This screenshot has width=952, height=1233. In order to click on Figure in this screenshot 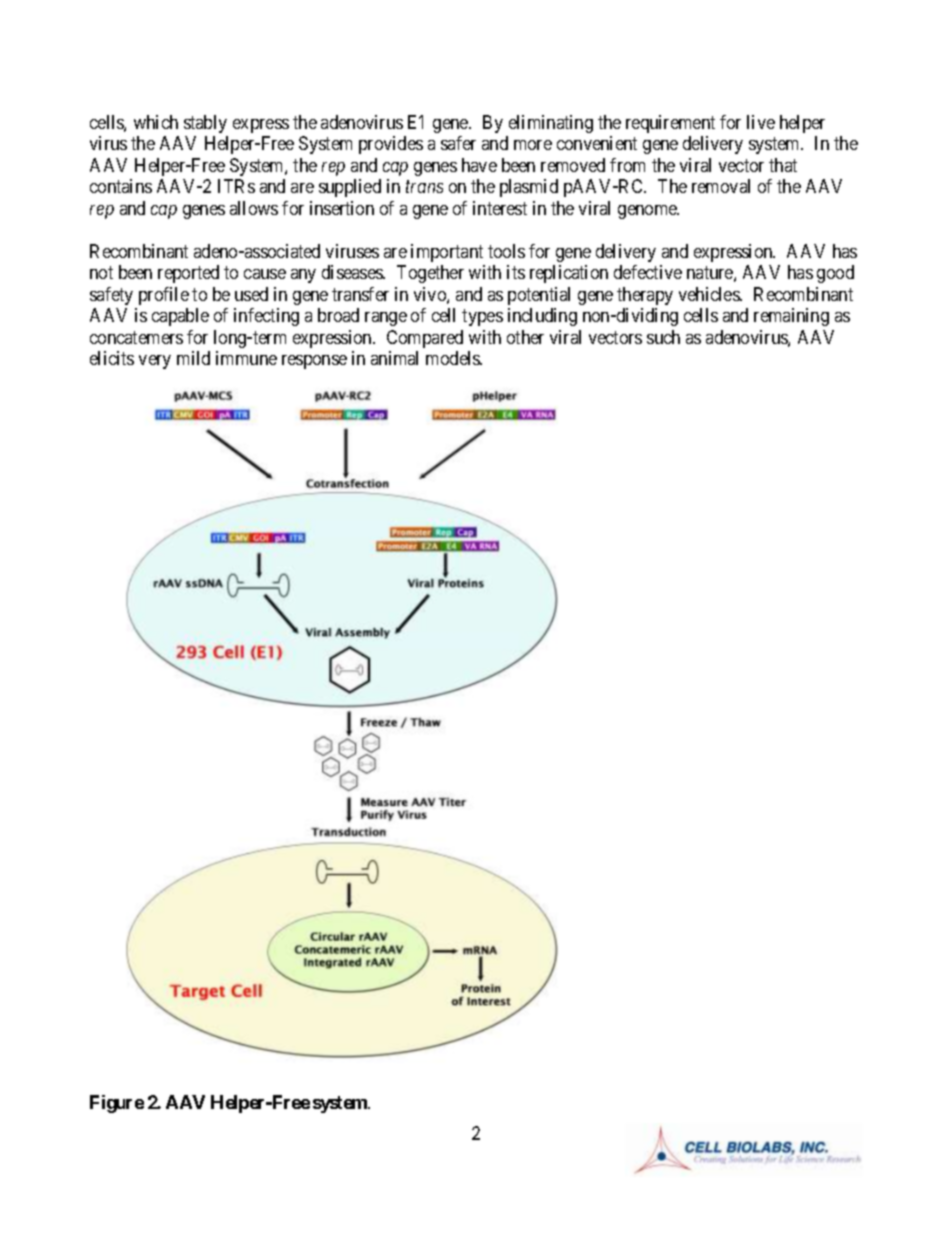, I will do `click(117, 1104)`.
